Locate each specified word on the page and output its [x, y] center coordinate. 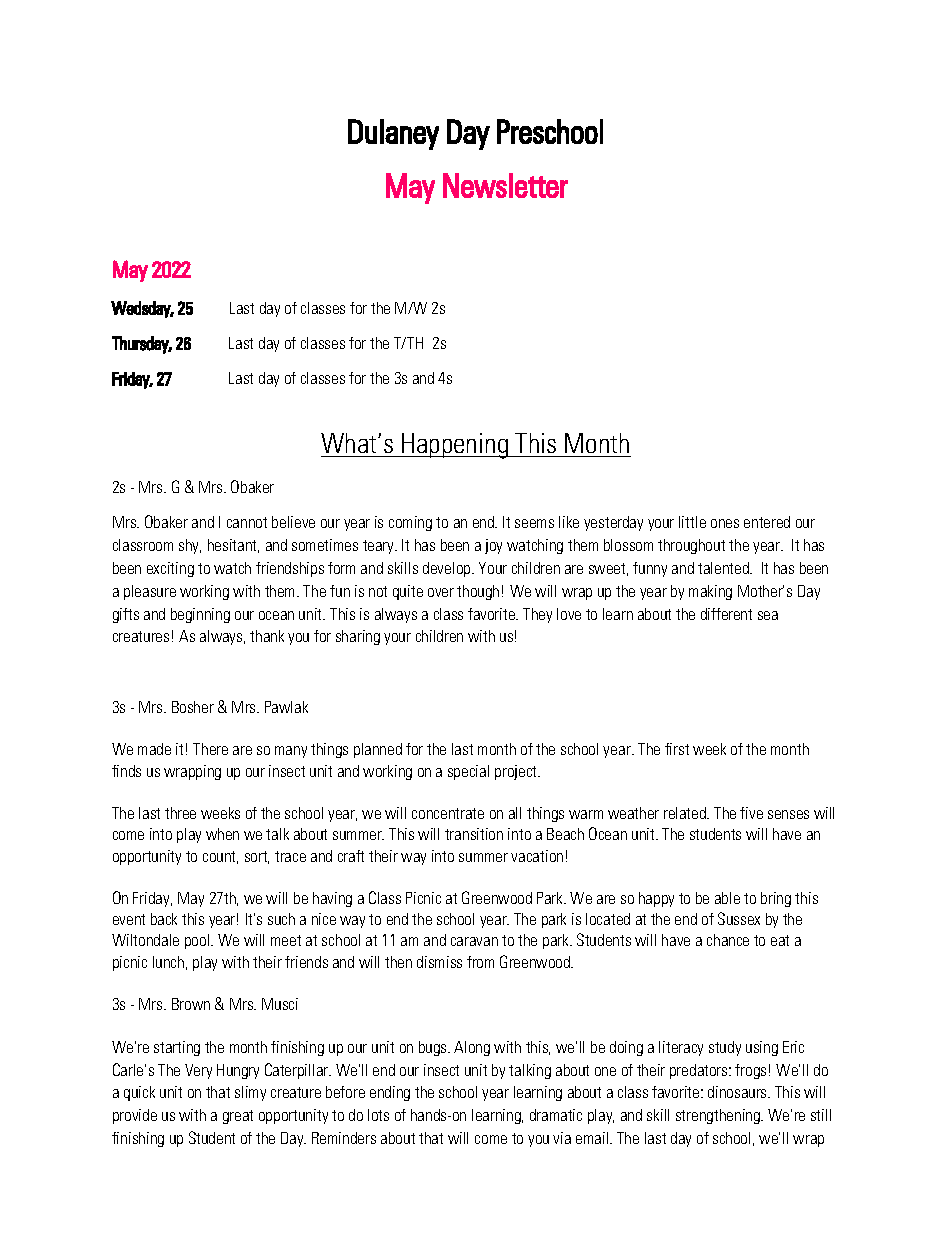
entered [767, 522]
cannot [247, 522]
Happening [455, 446]
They [537, 615]
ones [725, 523]
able [727, 898]
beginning [200, 615]
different [726, 614]
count [220, 857]
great [238, 1117]
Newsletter [505, 185]
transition [474, 834]
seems [534, 523]
